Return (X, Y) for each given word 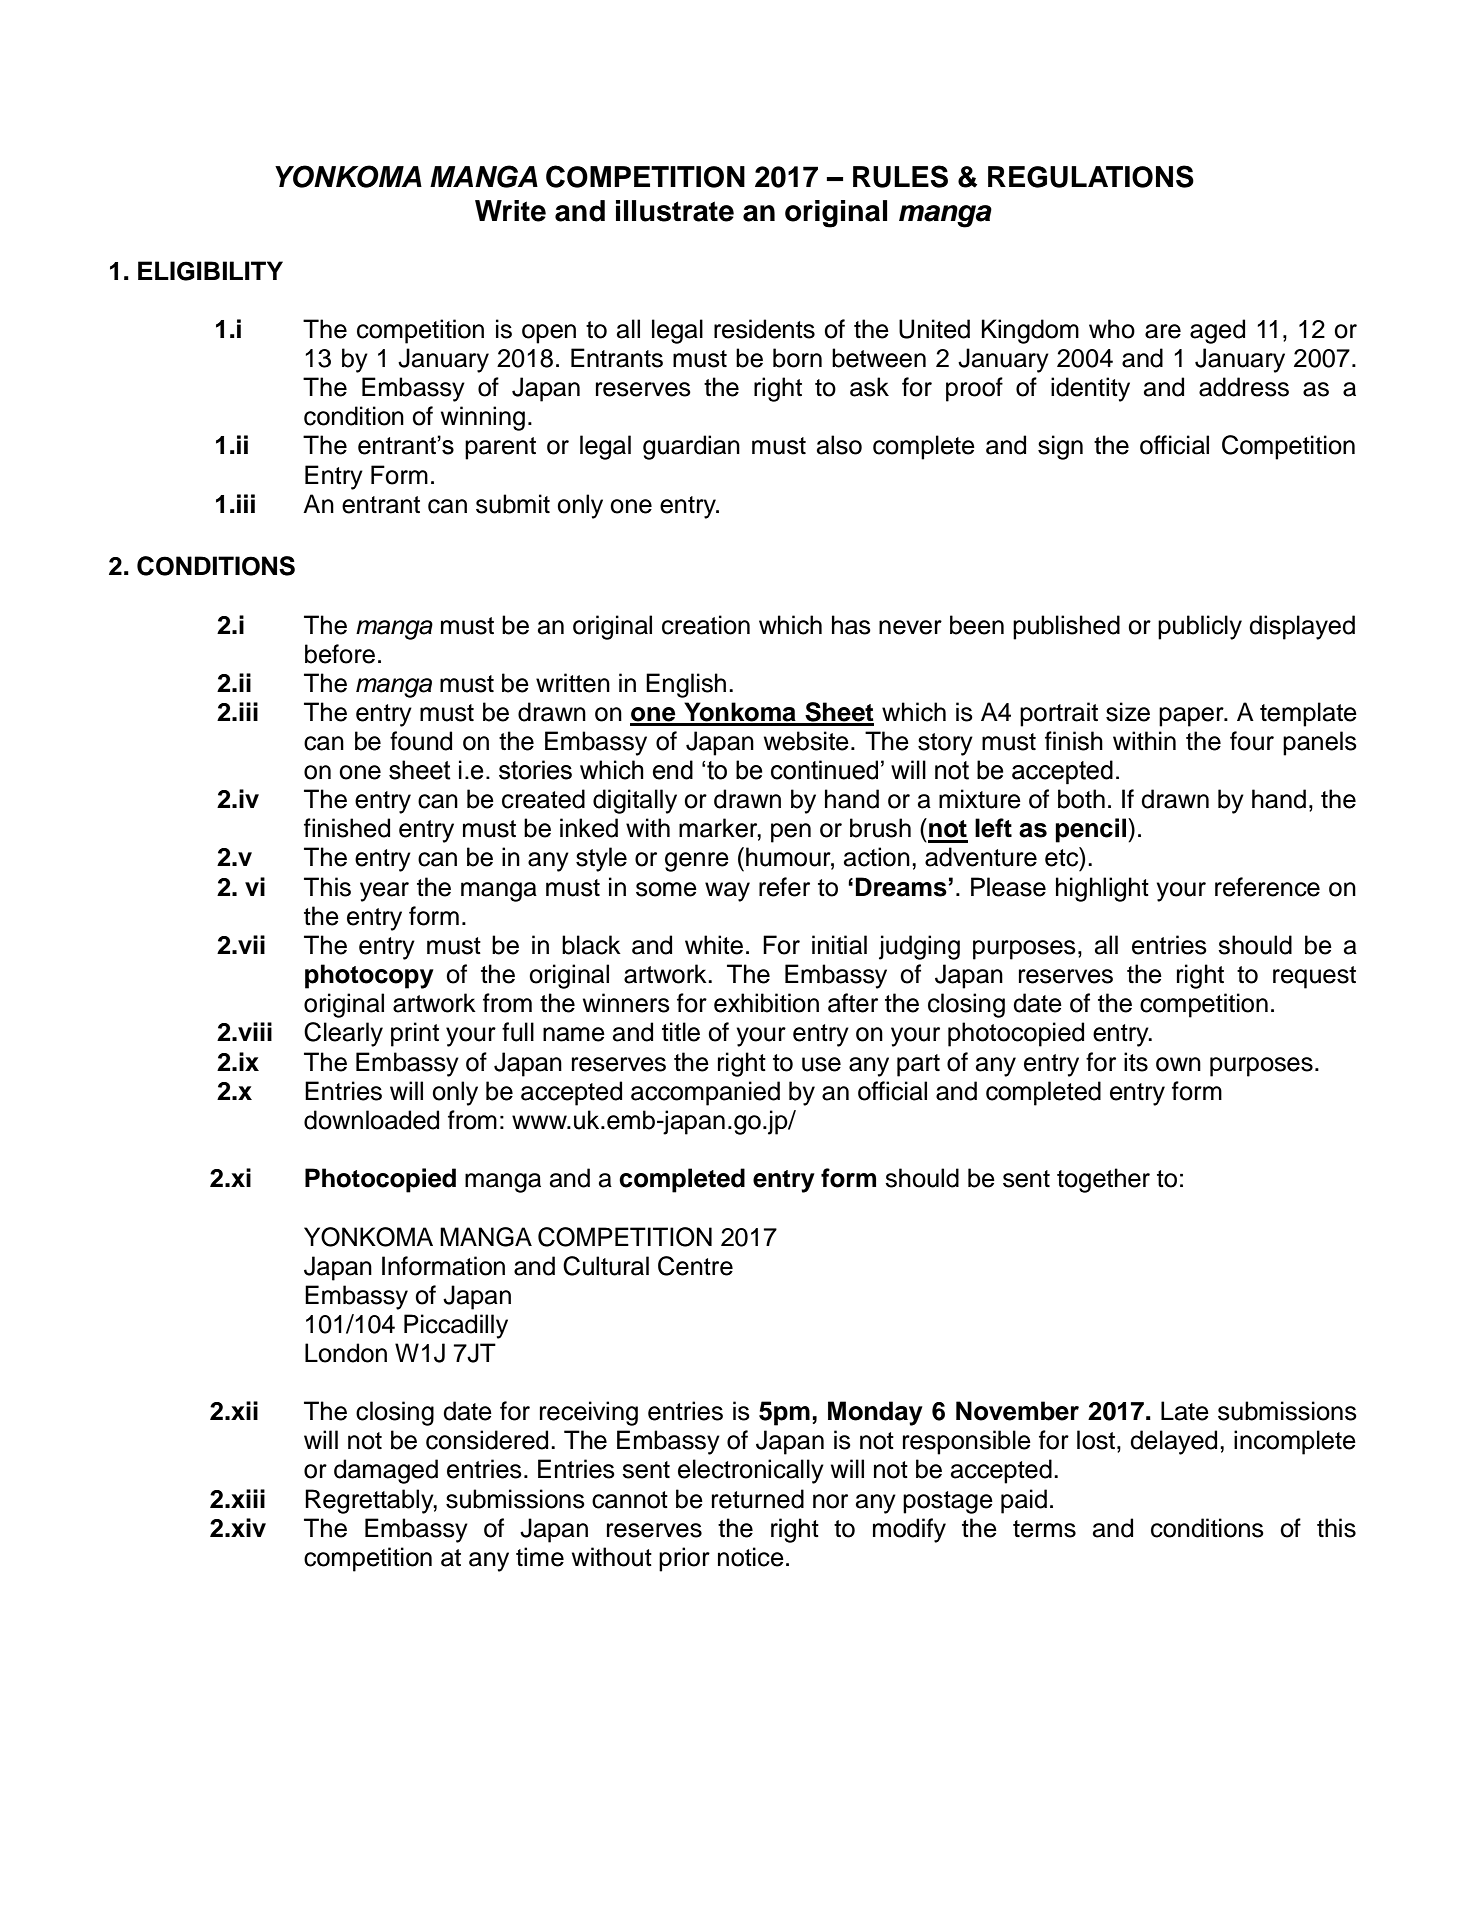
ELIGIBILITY (210, 271)
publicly (1200, 627)
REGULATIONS (1091, 176)
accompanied (705, 1093)
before (340, 654)
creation (706, 625)
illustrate (675, 211)
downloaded (371, 1120)
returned (758, 1499)
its (1136, 1062)
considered (487, 1440)
